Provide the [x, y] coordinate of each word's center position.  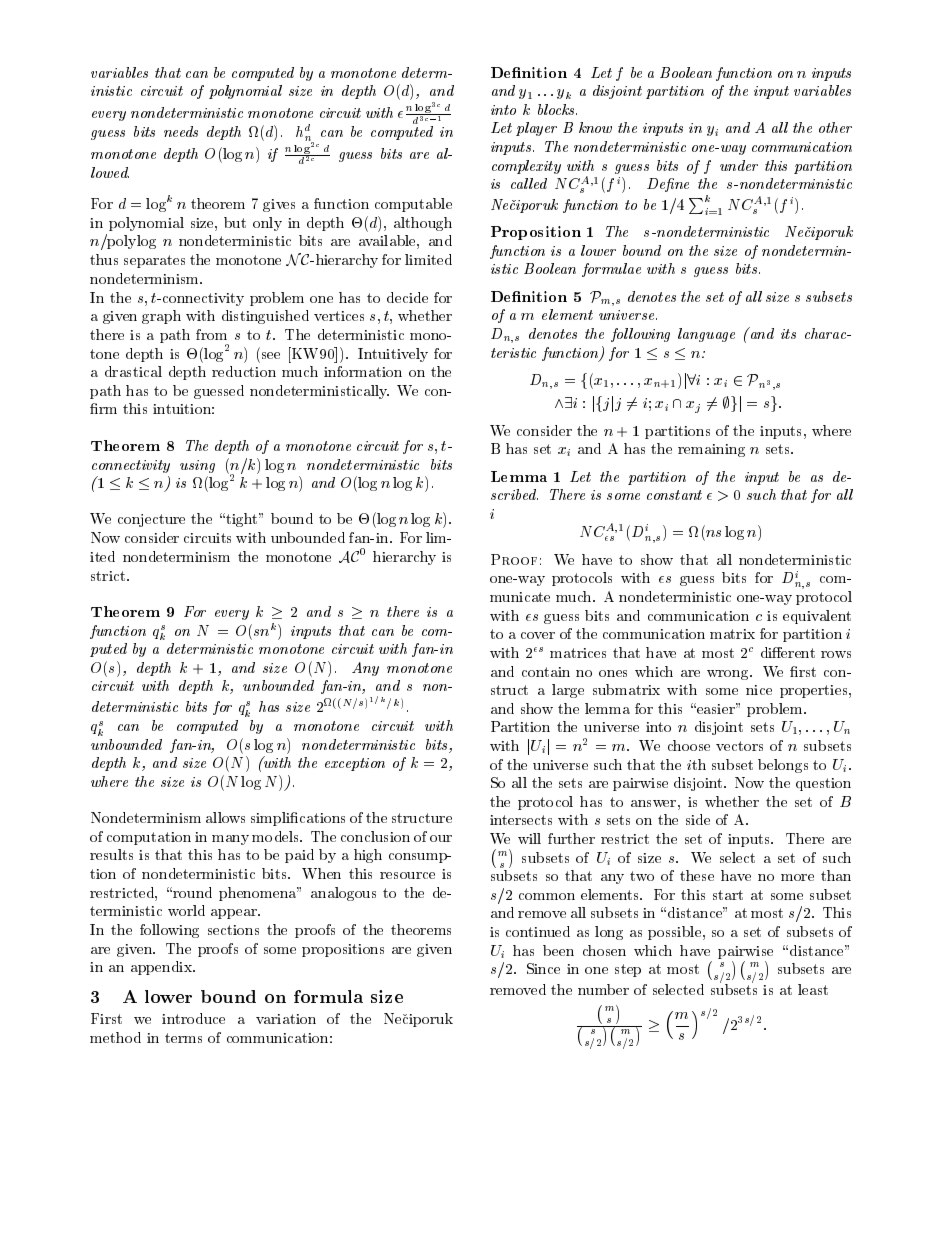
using [197, 466]
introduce [193, 1018]
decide [407, 297]
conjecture [151, 520]
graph [161, 317]
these [697, 875]
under [739, 165]
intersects [521, 820]
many [230, 840]
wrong [729, 675]
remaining [711, 450]
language [706, 335]
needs [181, 131]
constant [674, 495]
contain [546, 672]
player [536, 129]
